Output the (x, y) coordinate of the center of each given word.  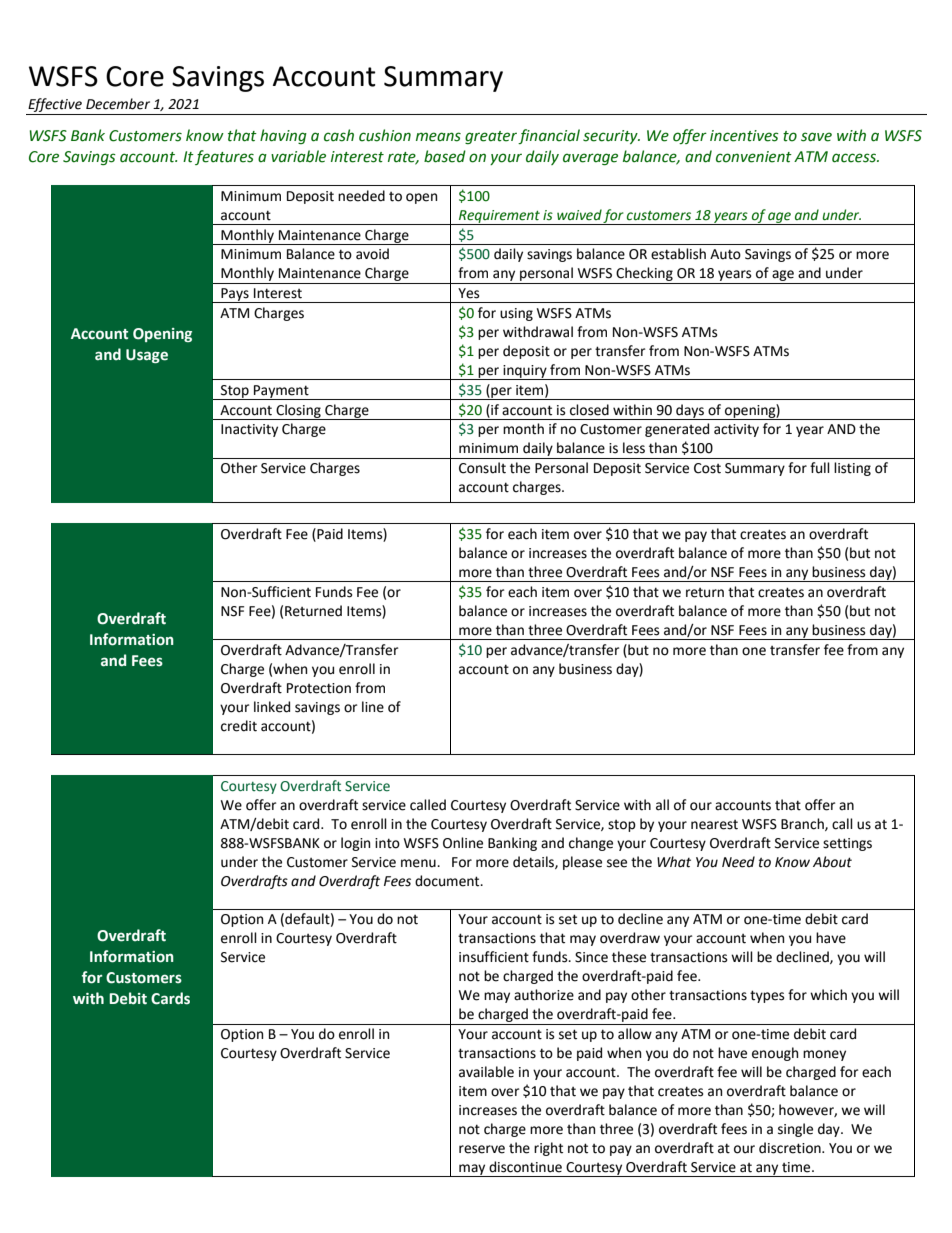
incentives (744, 136)
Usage (147, 356)
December (118, 104)
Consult (482, 468)
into (387, 843)
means (438, 137)
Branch (803, 824)
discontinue (525, 1167)
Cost (707, 468)
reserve (482, 1149)
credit (239, 726)
